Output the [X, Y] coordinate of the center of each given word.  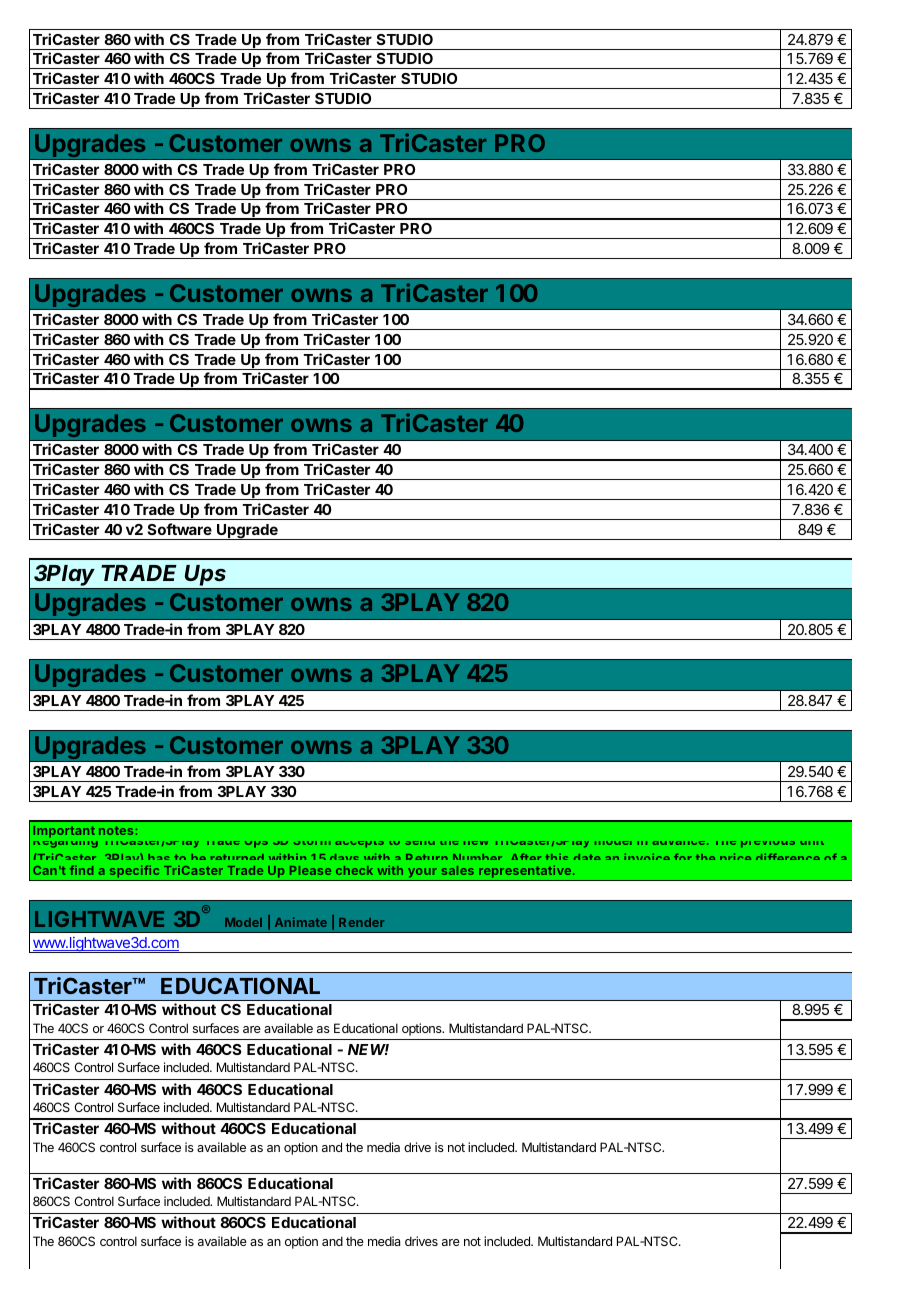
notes [117, 830]
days [344, 861]
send [420, 843]
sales [457, 870]
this [556, 859]
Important [64, 832]
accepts [359, 844]
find [81, 870]
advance [679, 843]
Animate [301, 922]
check [354, 870]
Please [310, 870]
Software [180, 529]
